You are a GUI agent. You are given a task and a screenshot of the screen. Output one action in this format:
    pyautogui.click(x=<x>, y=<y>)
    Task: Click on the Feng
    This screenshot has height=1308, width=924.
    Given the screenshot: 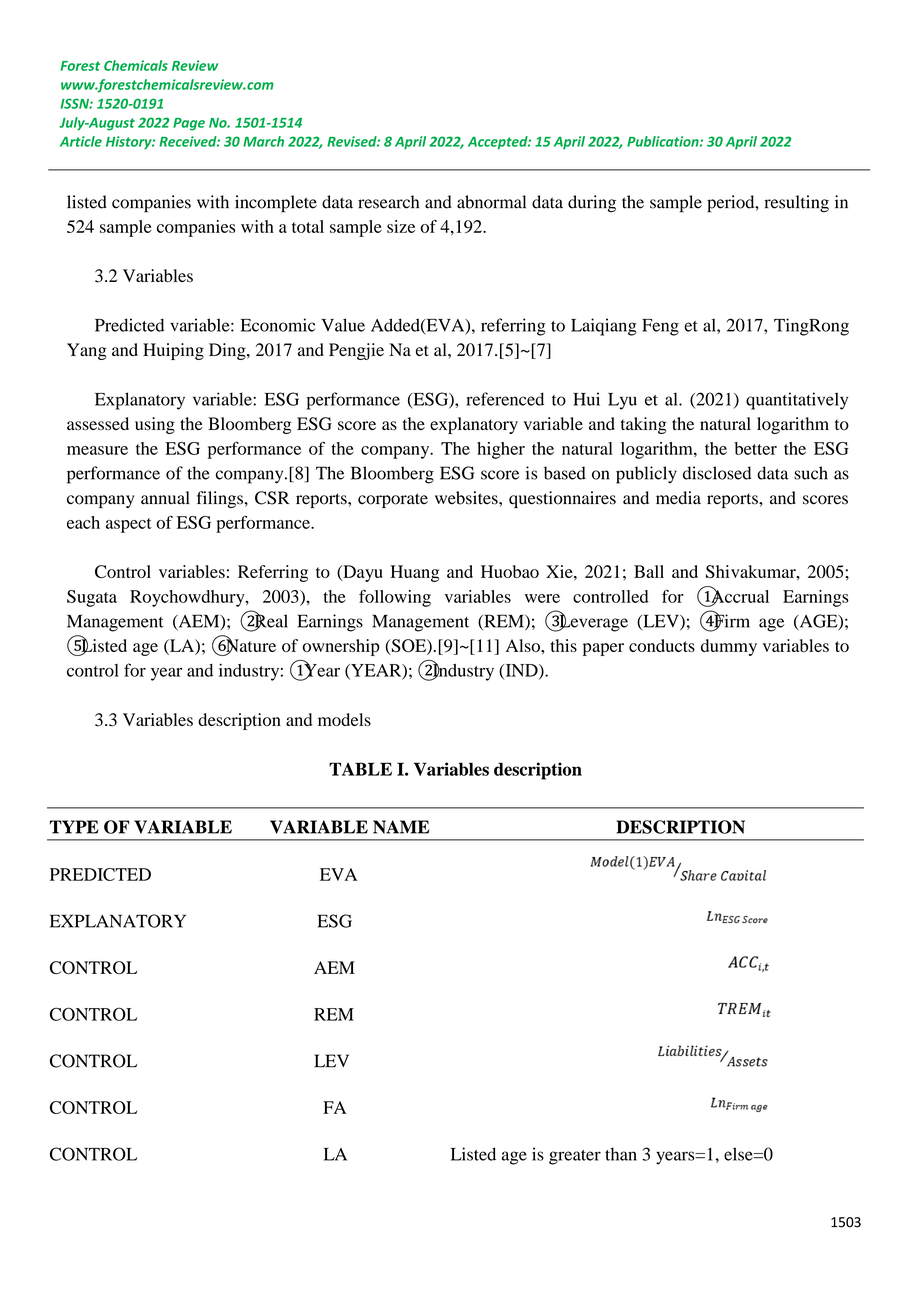 What is the action you would take?
    pyautogui.click(x=660, y=327)
